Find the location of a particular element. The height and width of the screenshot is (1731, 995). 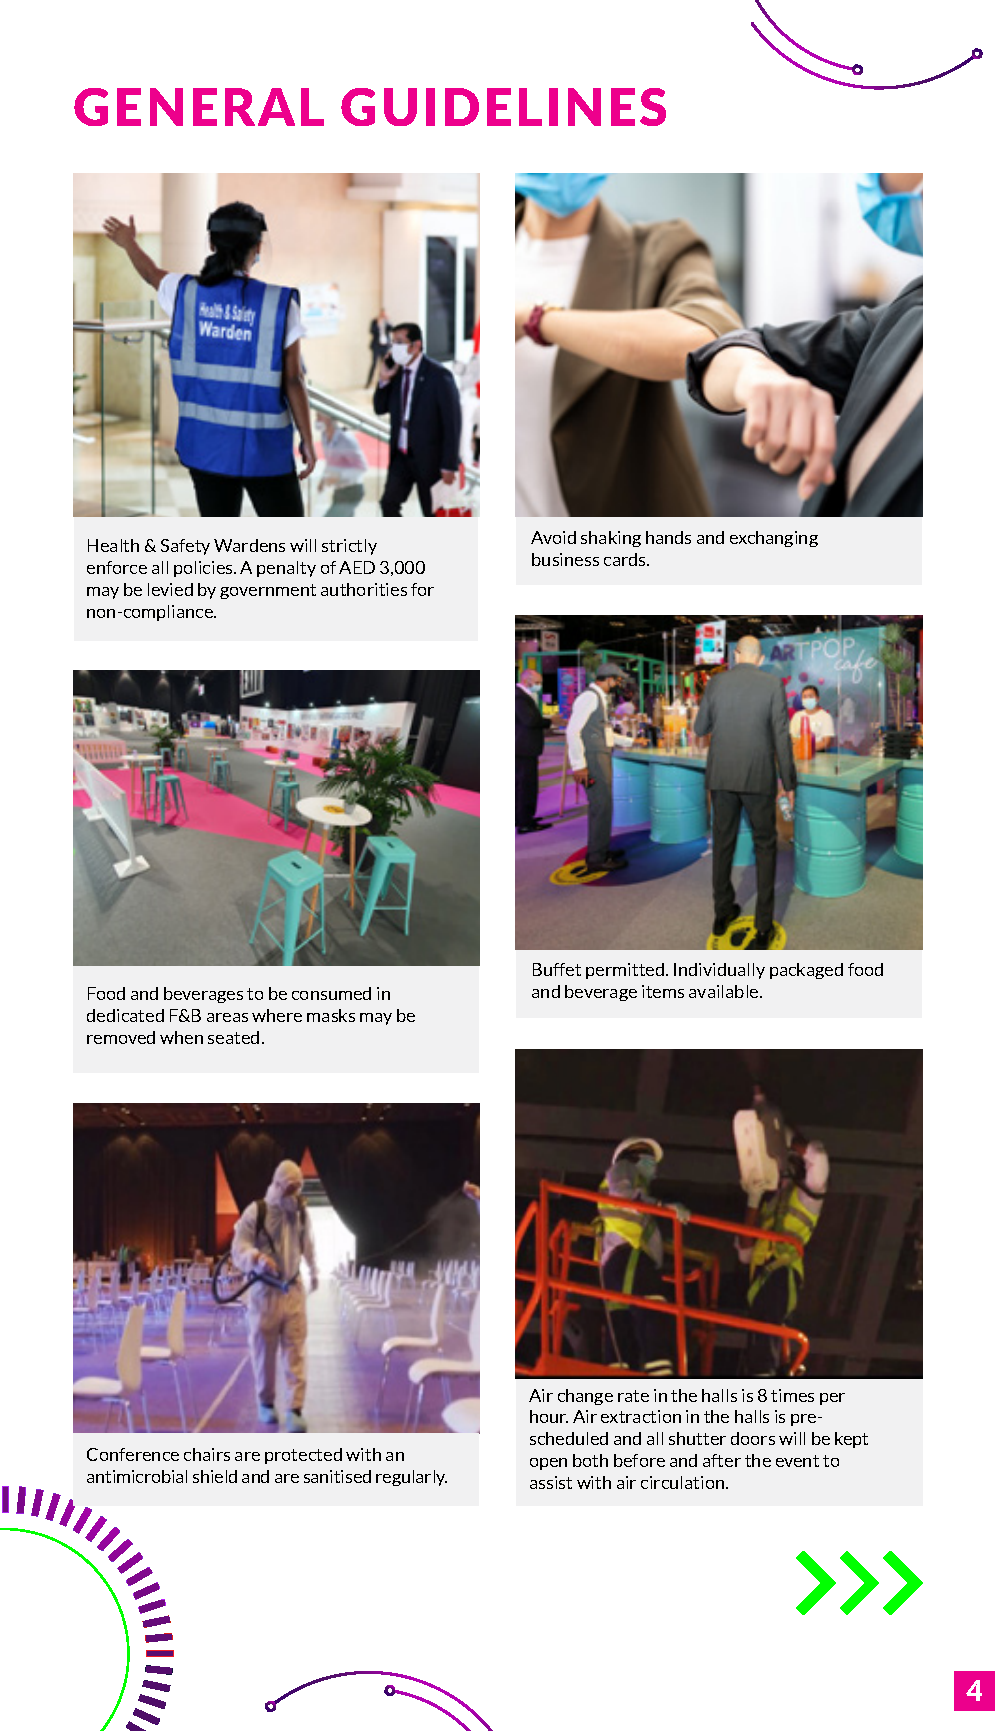

Safety is located at coordinates (185, 547).
